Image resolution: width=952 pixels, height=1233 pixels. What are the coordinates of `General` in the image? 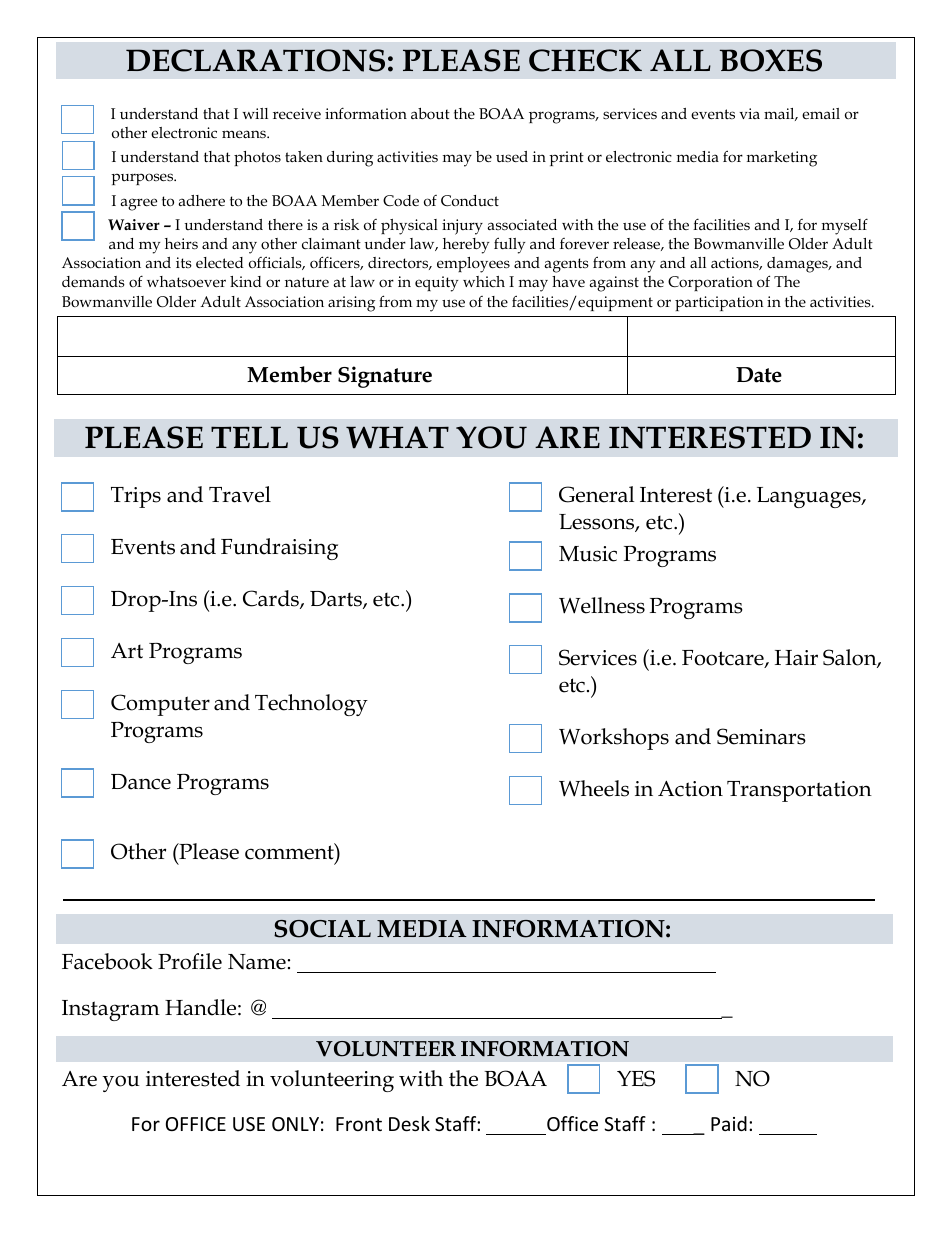 It's located at (596, 494).
